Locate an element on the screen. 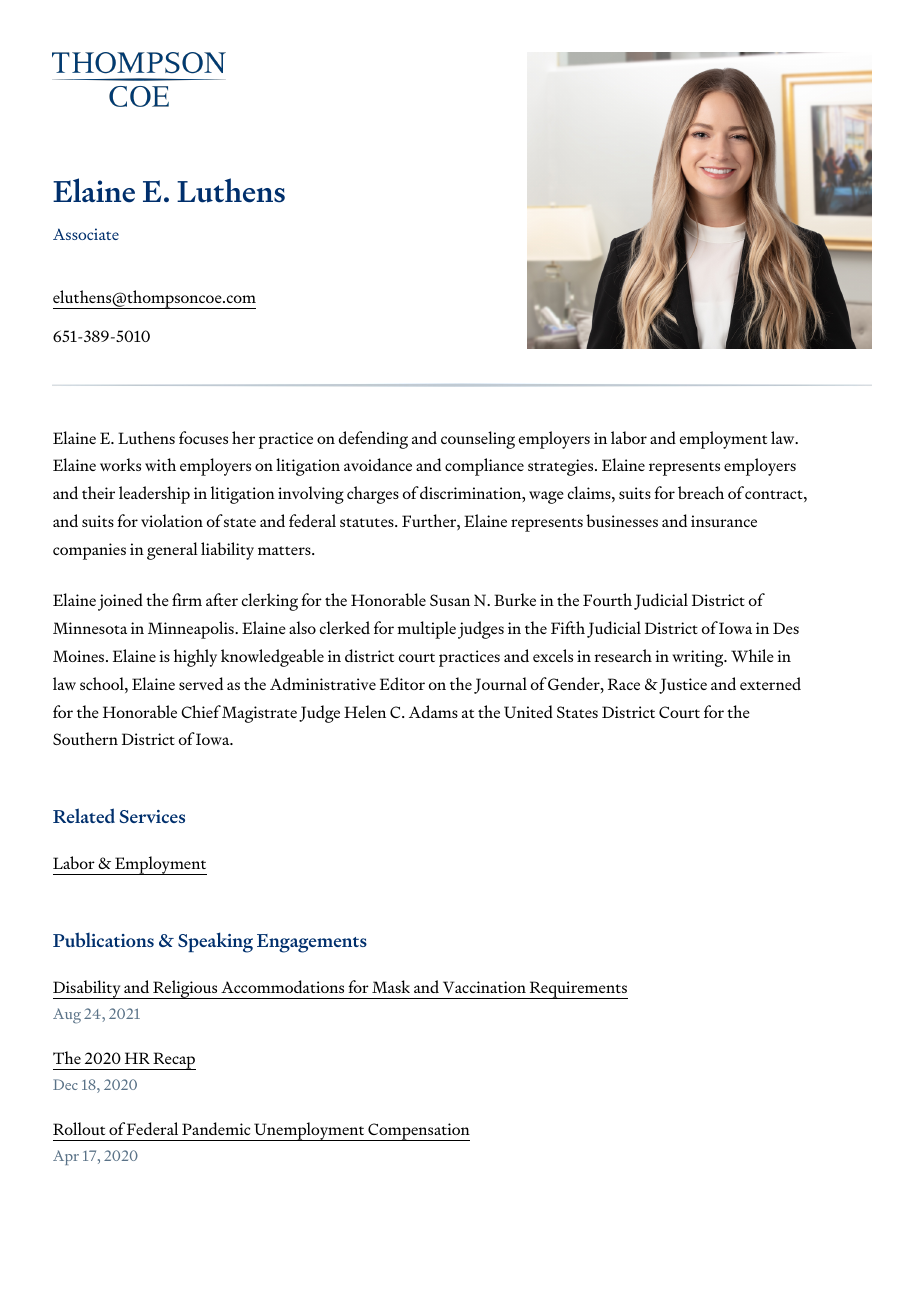 The image size is (924, 1308). Pandemic is located at coordinates (216, 1128).
